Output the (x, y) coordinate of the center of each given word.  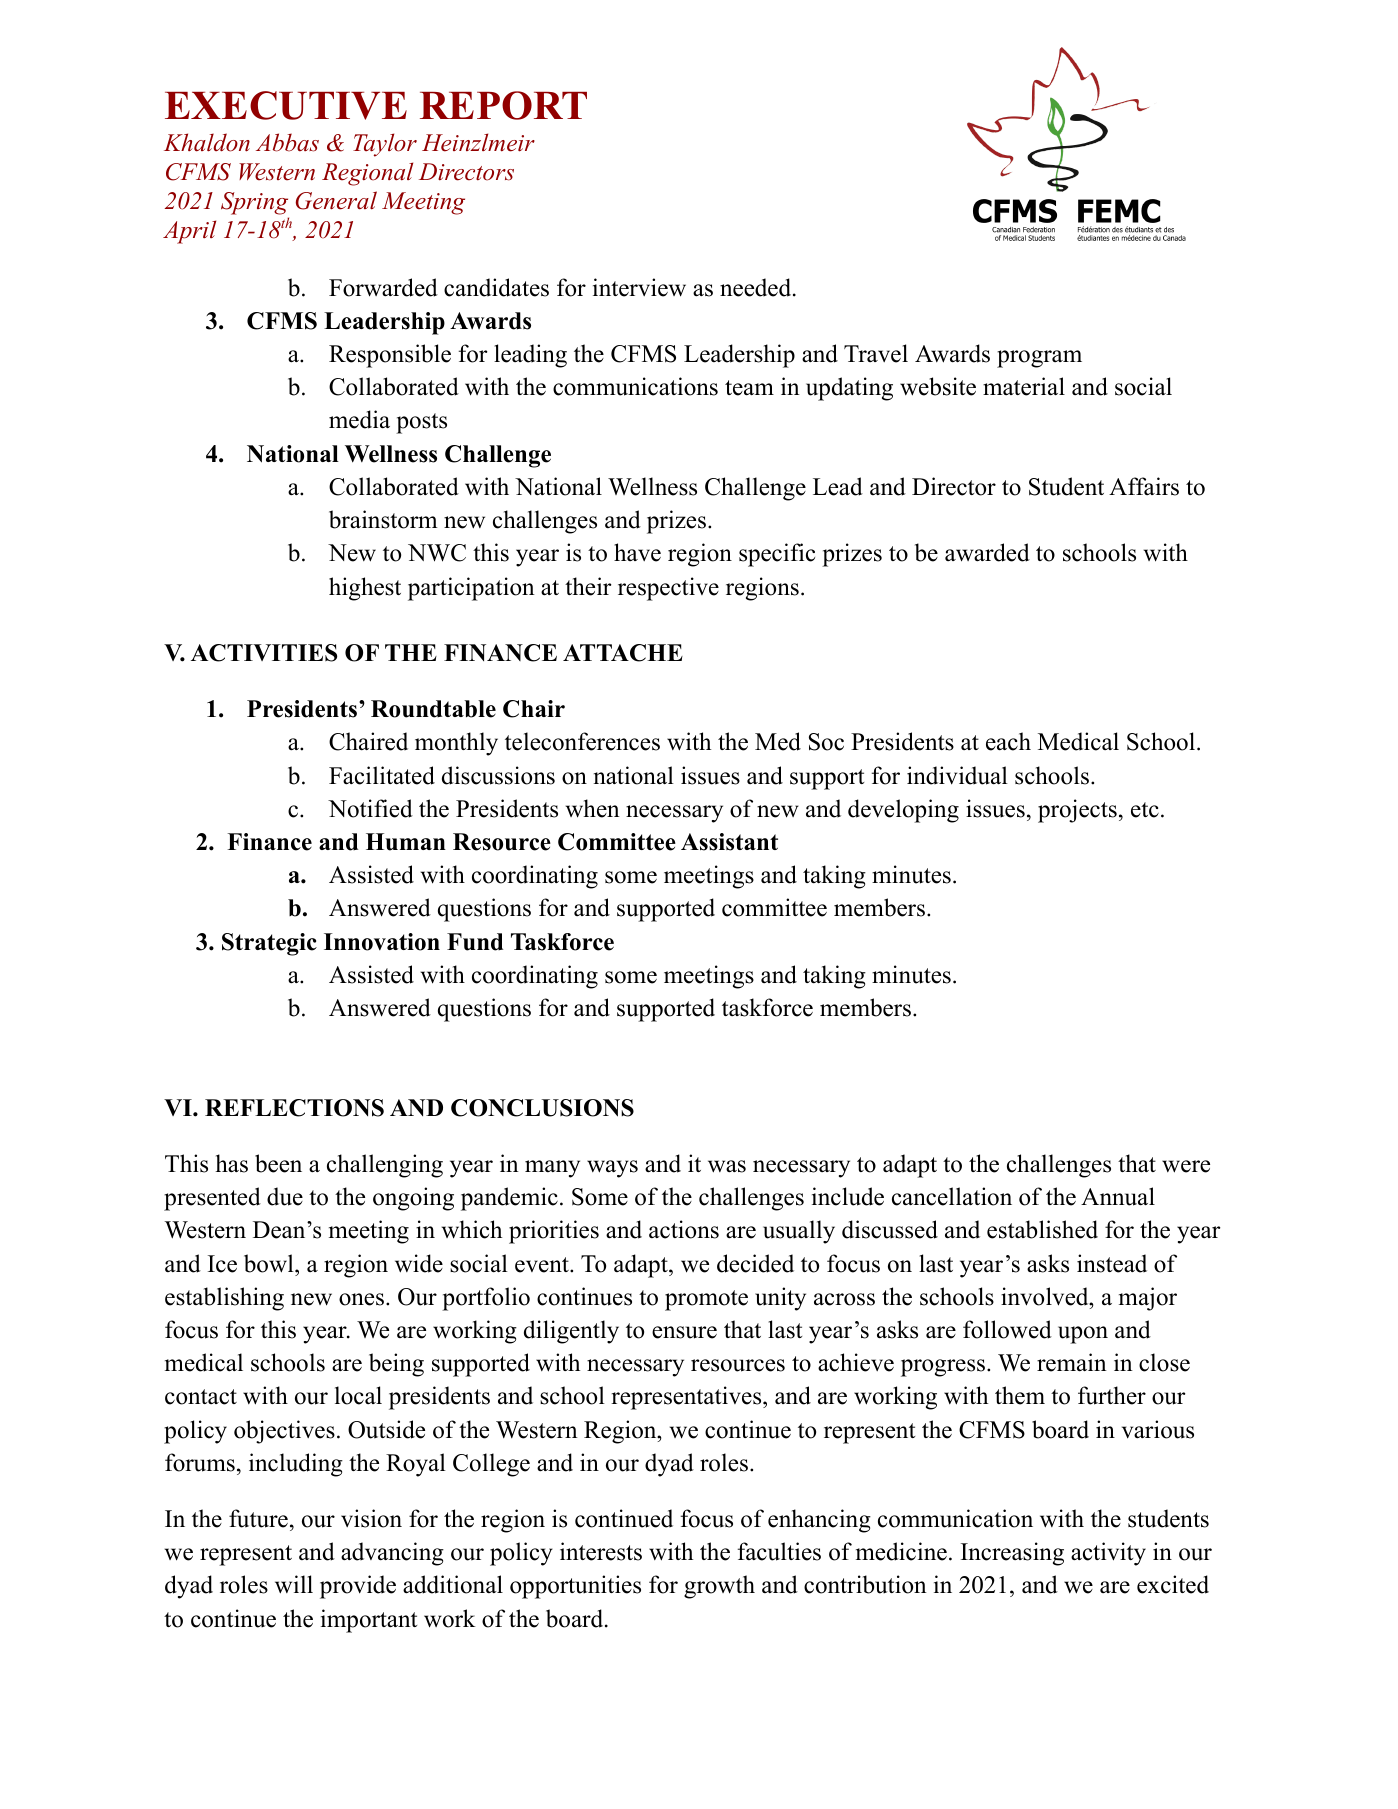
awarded (987, 552)
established (1042, 1229)
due (285, 1196)
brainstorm (383, 519)
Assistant (729, 842)
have (637, 552)
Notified (370, 808)
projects (1077, 811)
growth (719, 1587)
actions (684, 1229)
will (294, 1584)
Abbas (287, 142)
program (1039, 359)
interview (639, 287)
